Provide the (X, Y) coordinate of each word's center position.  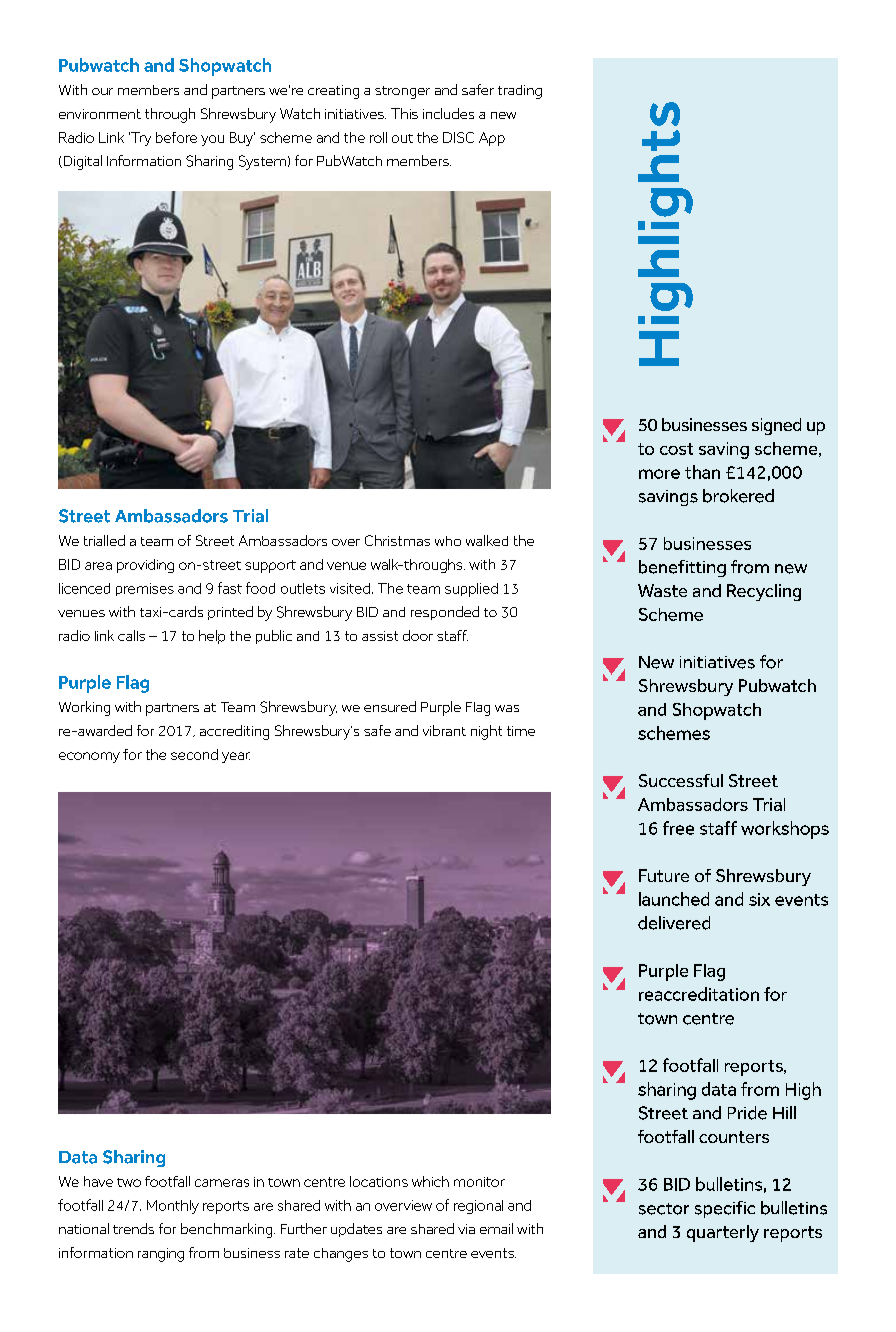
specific (725, 1209)
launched (674, 899)
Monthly (173, 1207)
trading (520, 92)
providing (145, 566)
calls (131, 635)
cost (676, 449)
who (448, 541)
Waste (662, 590)
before (176, 137)
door (418, 635)
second (194, 754)
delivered (674, 923)
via (466, 1229)
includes (448, 113)
